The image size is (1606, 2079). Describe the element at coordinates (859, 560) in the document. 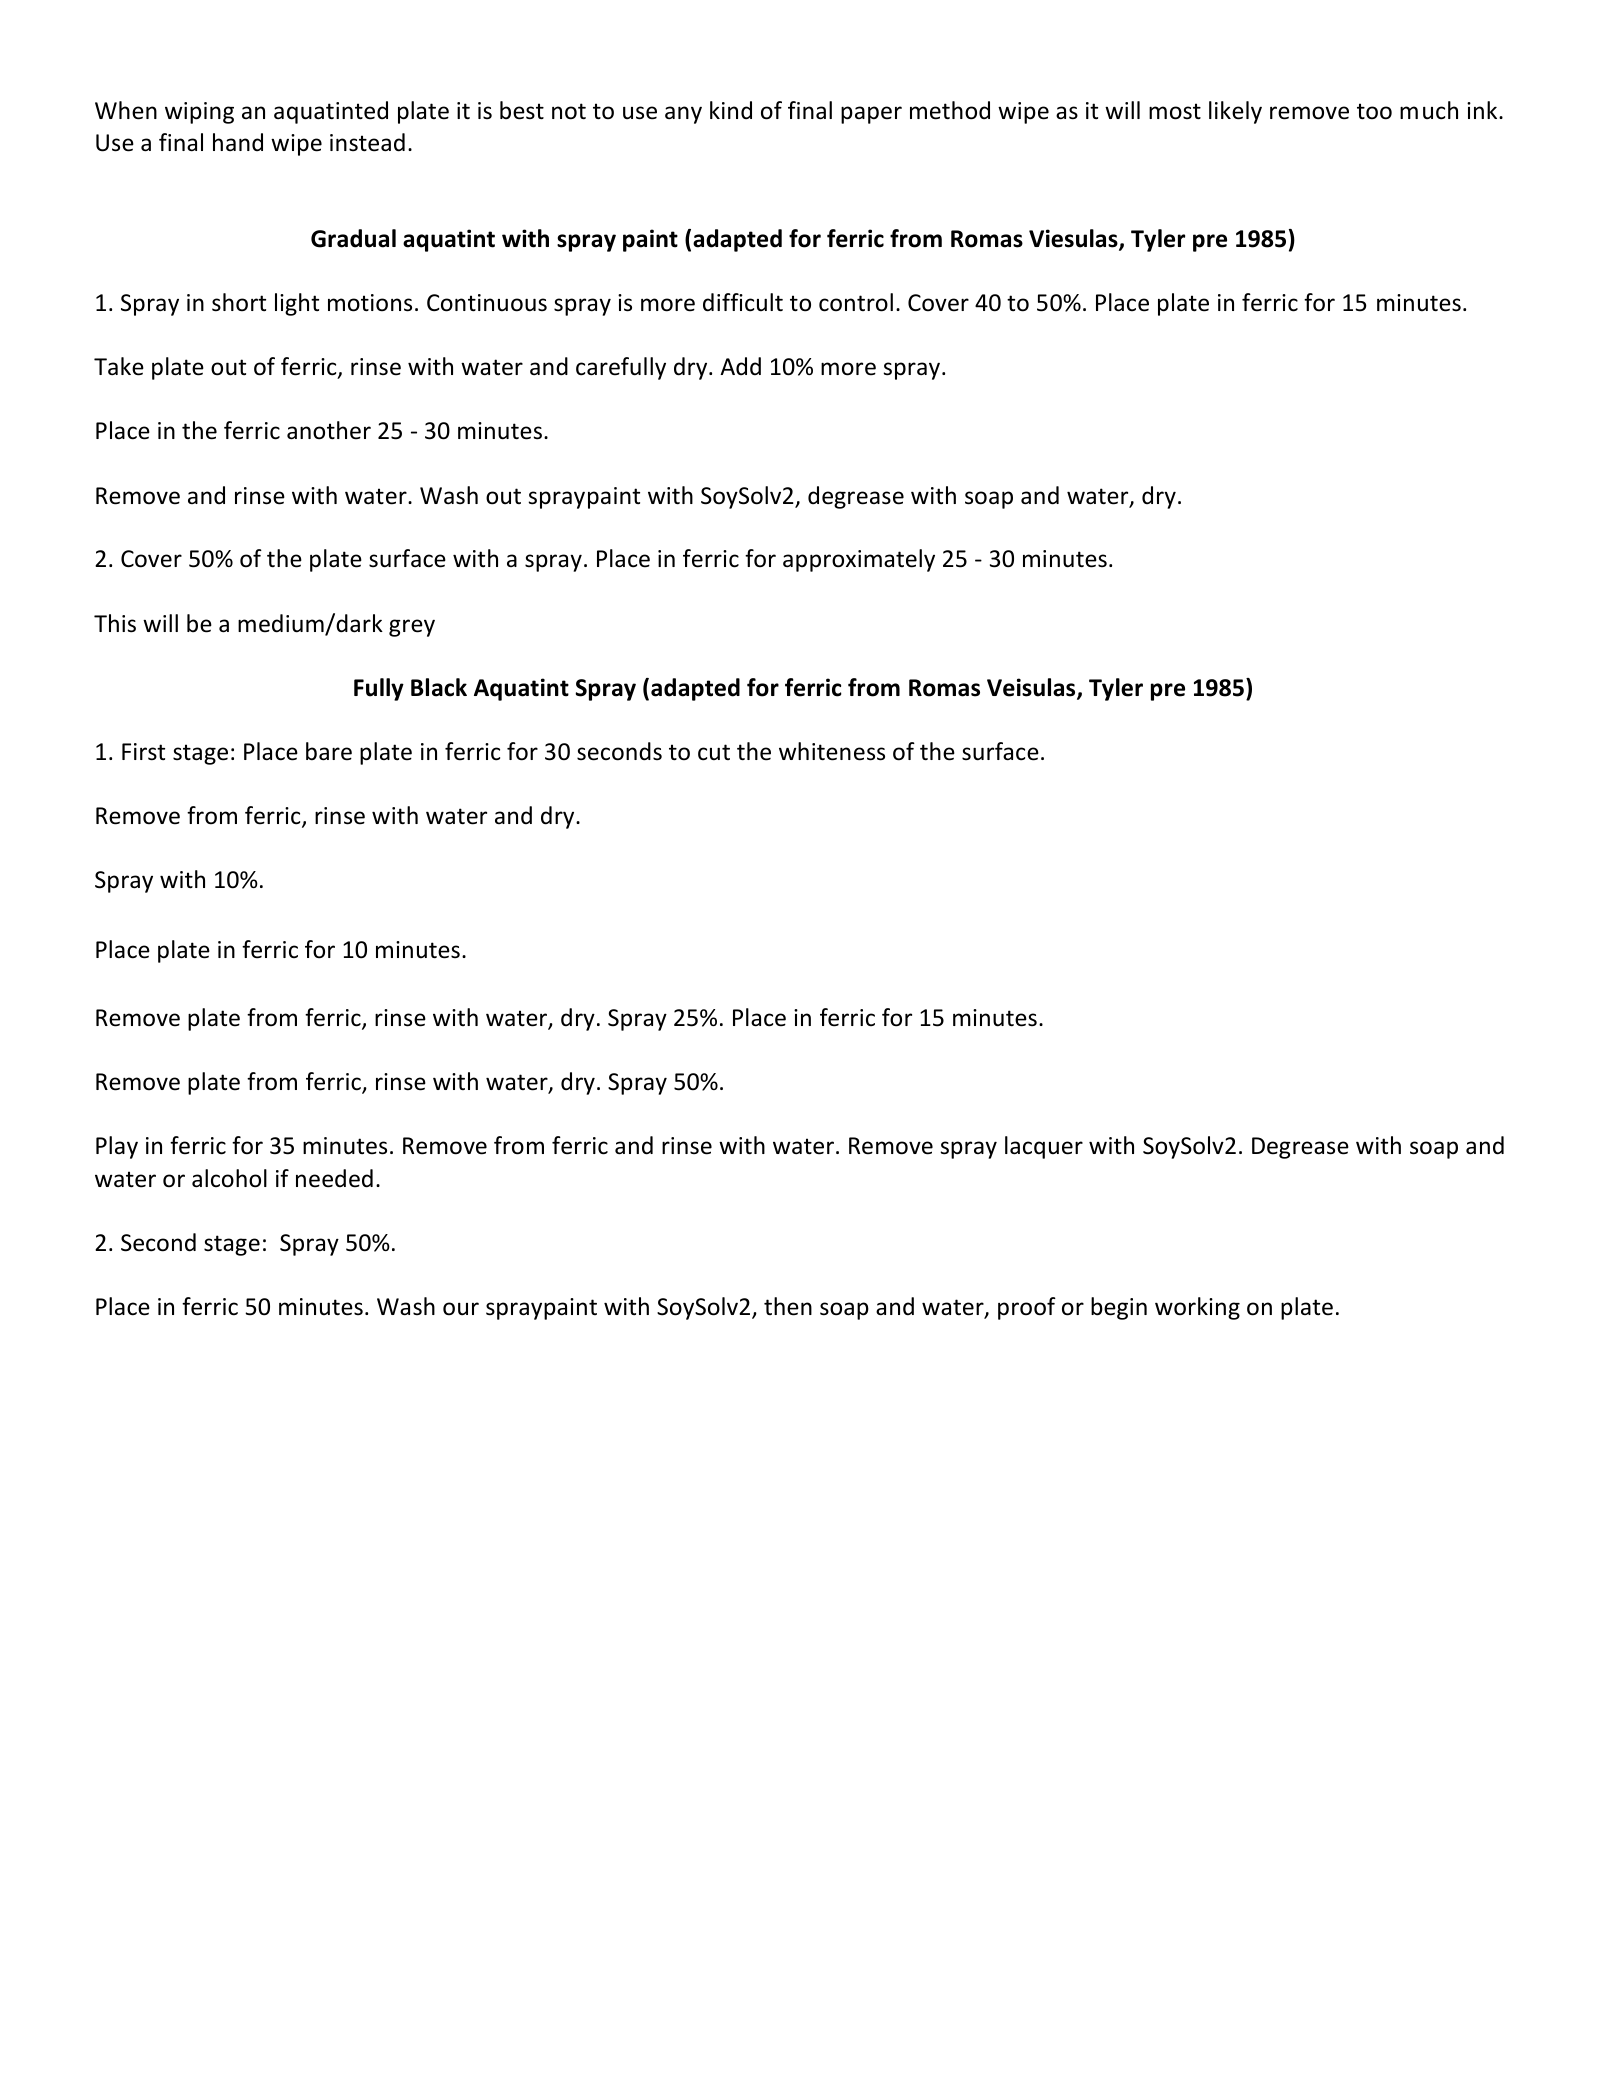

I see `approximately` at that location.
